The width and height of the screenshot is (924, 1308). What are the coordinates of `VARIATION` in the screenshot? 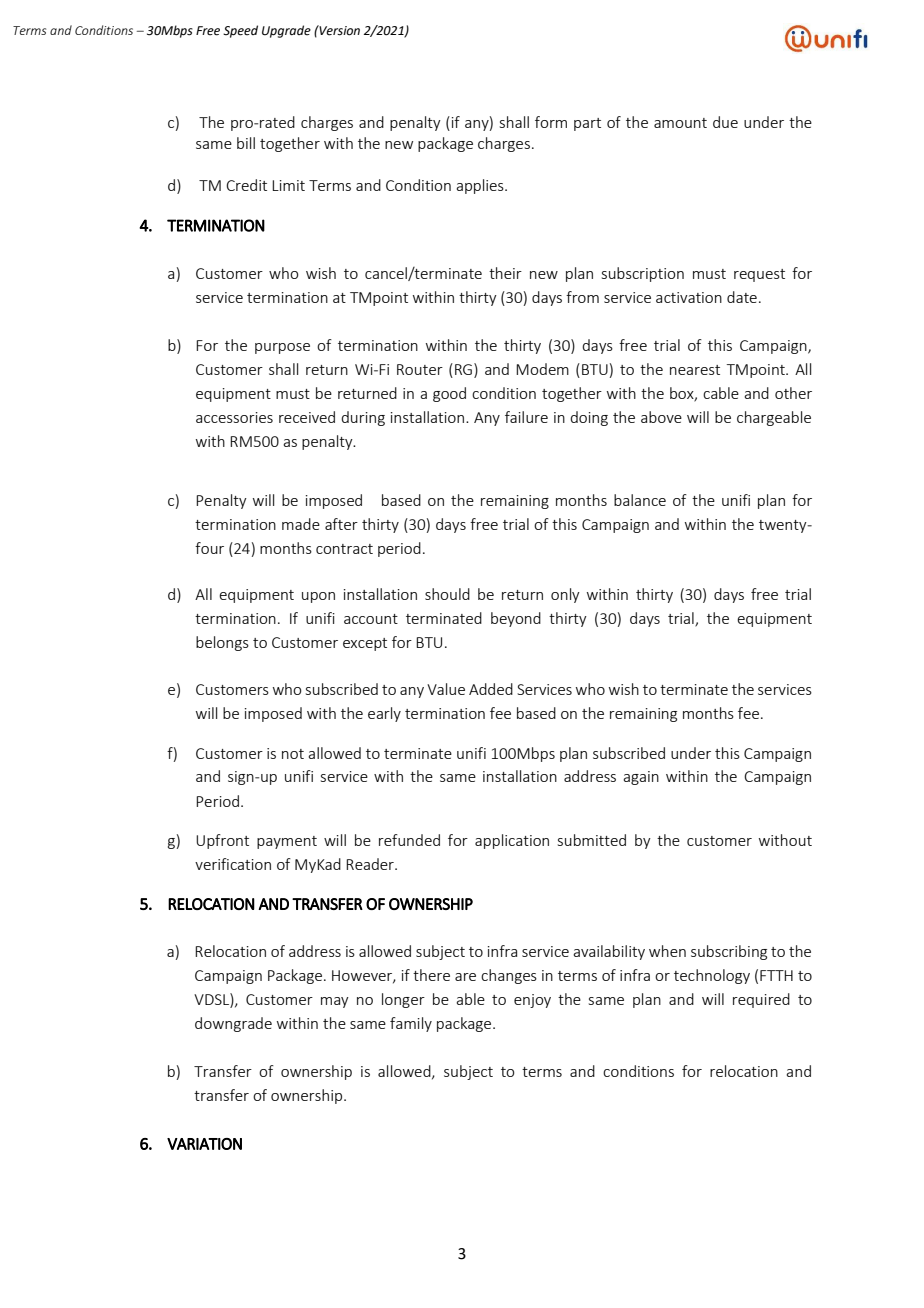 It's located at (204, 1144).
